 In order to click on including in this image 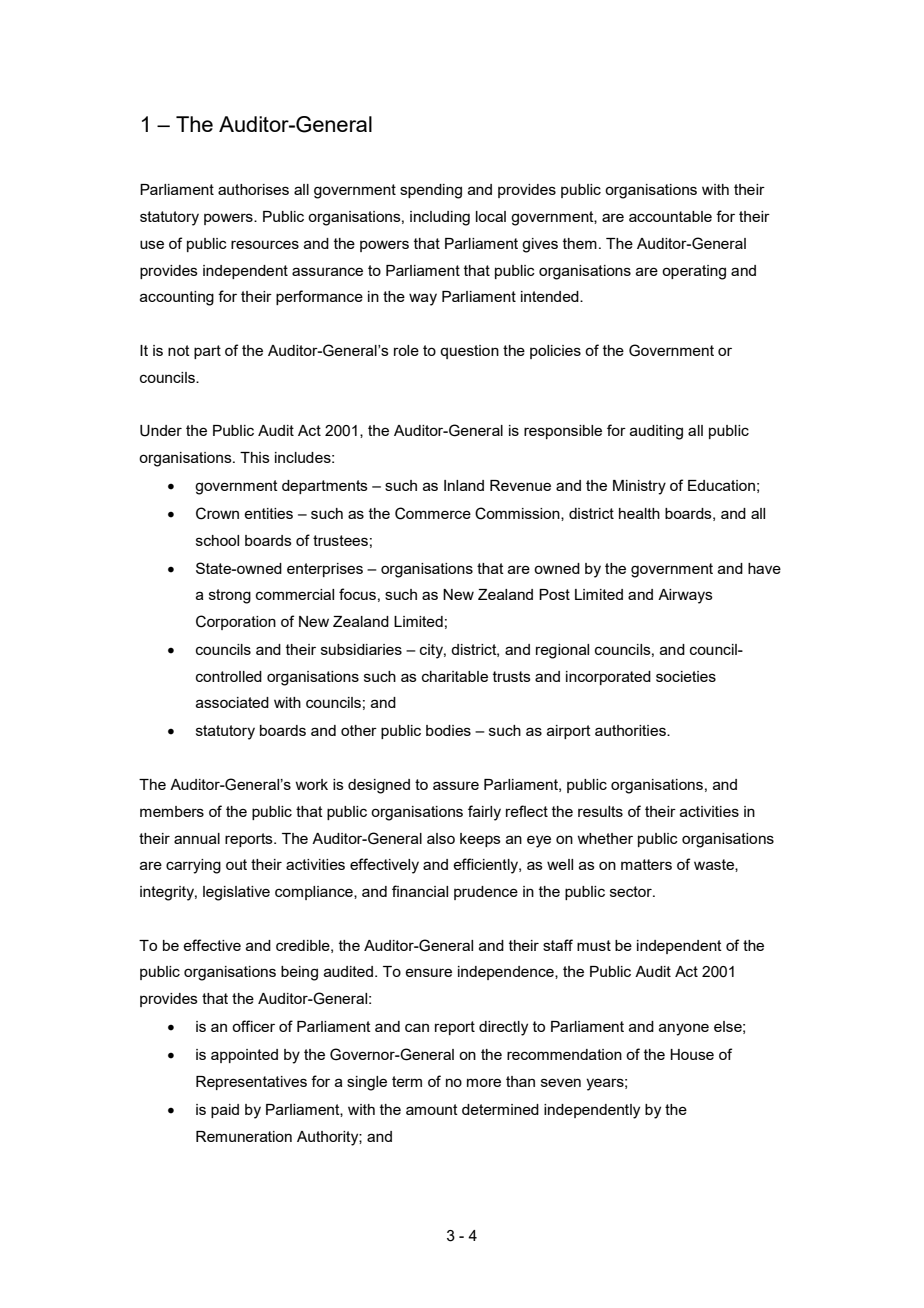, I will do `click(440, 218)`.
